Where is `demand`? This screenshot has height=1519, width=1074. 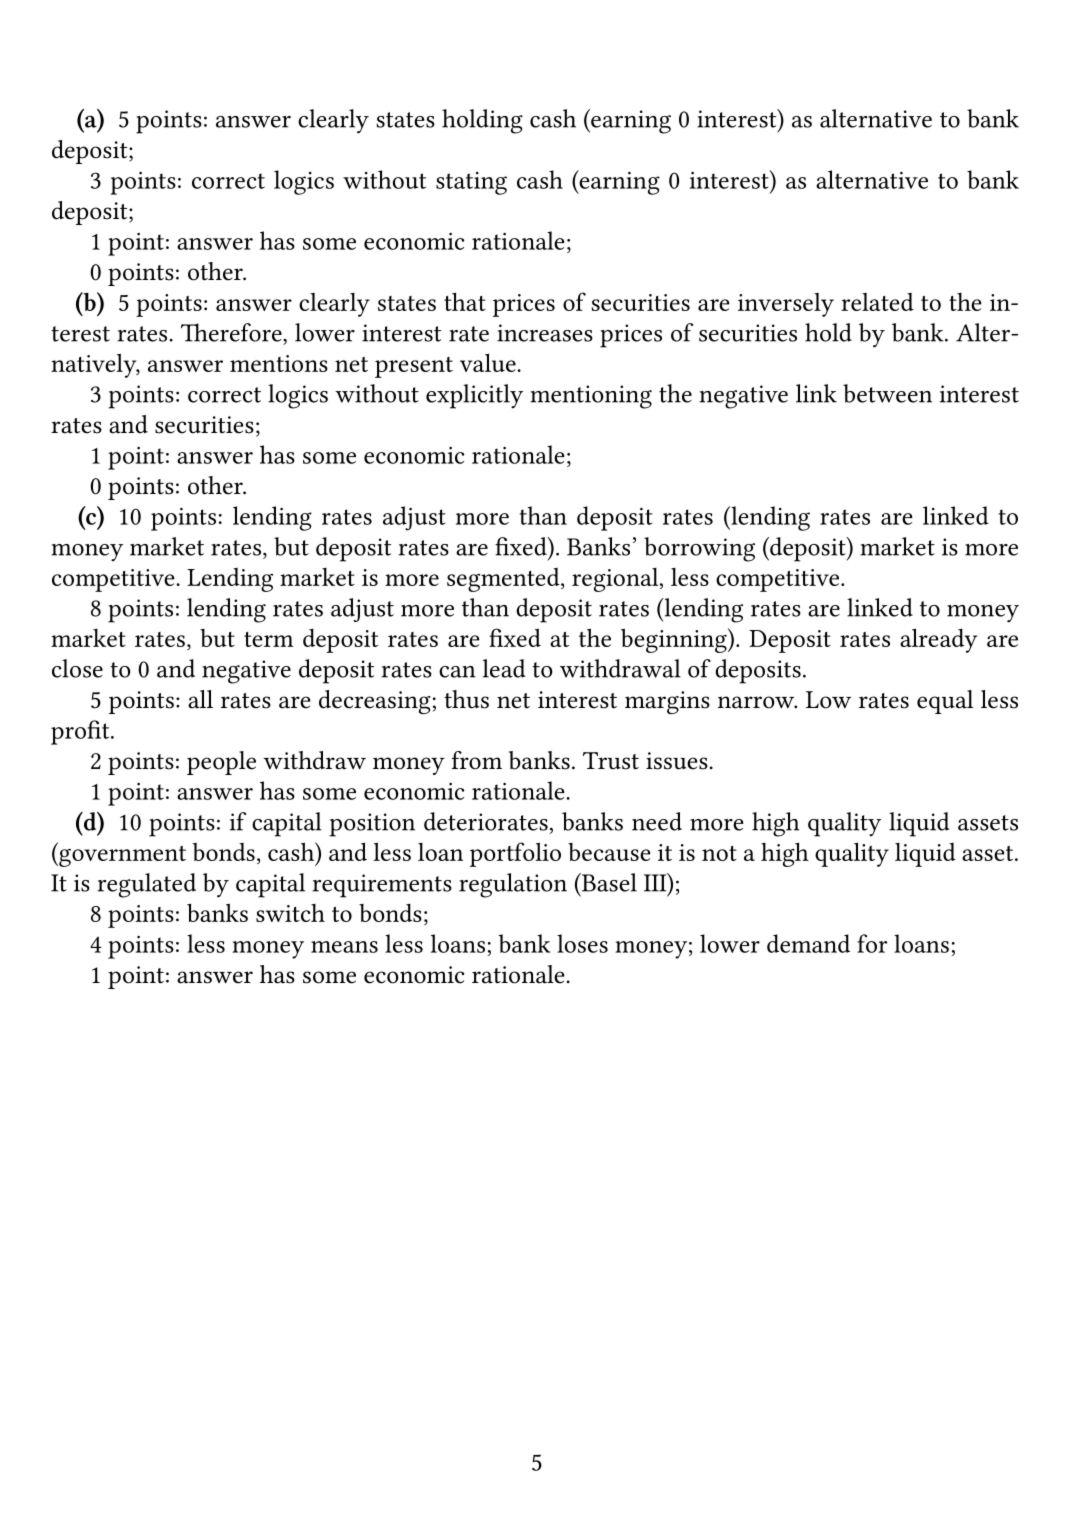
demand is located at coordinates (808, 943).
